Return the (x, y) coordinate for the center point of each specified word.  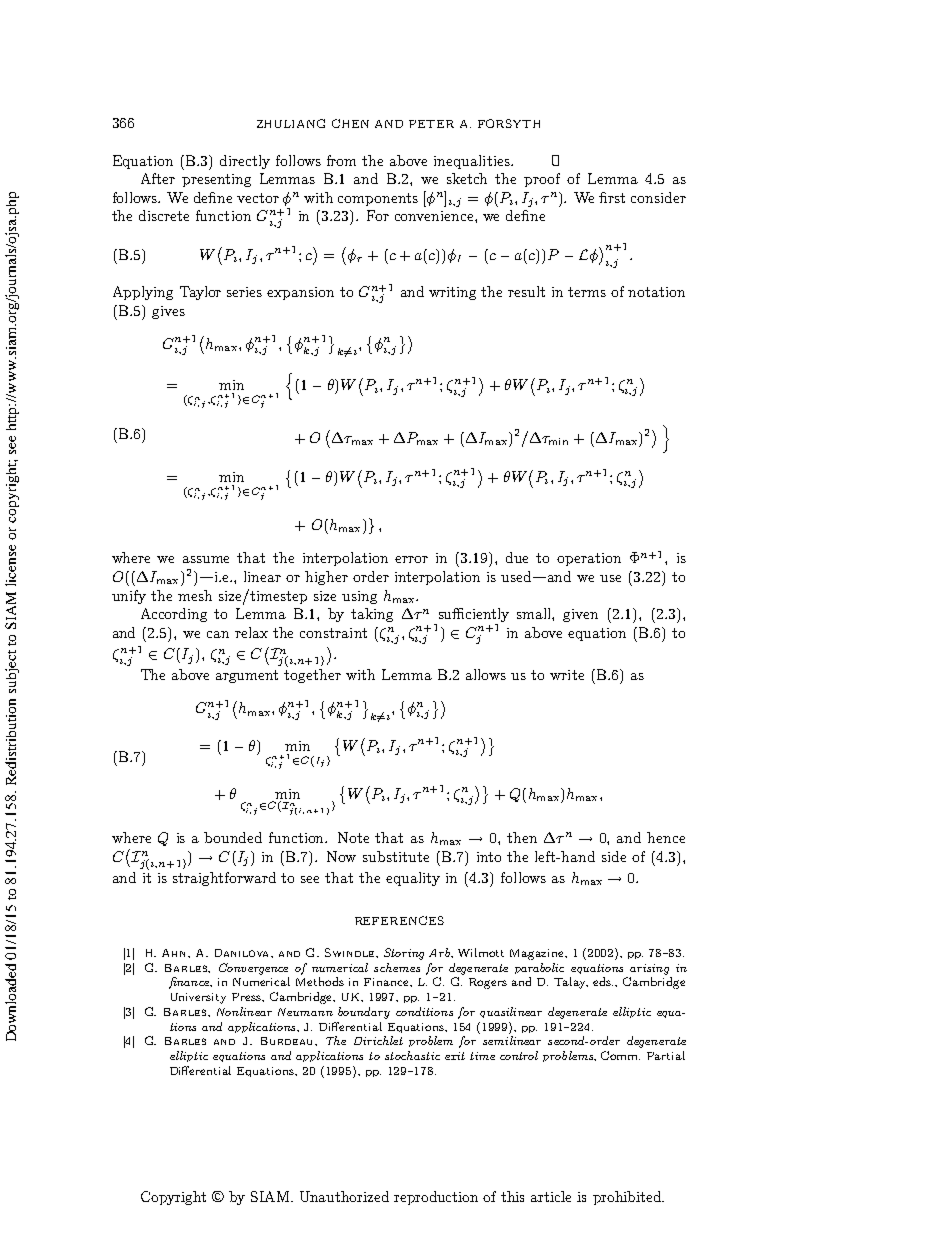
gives (168, 312)
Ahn (175, 953)
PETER (431, 124)
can (218, 634)
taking (372, 615)
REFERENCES (399, 920)
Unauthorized (344, 1196)
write (567, 675)
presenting (216, 180)
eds (603, 981)
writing (452, 293)
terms (587, 292)
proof (542, 180)
